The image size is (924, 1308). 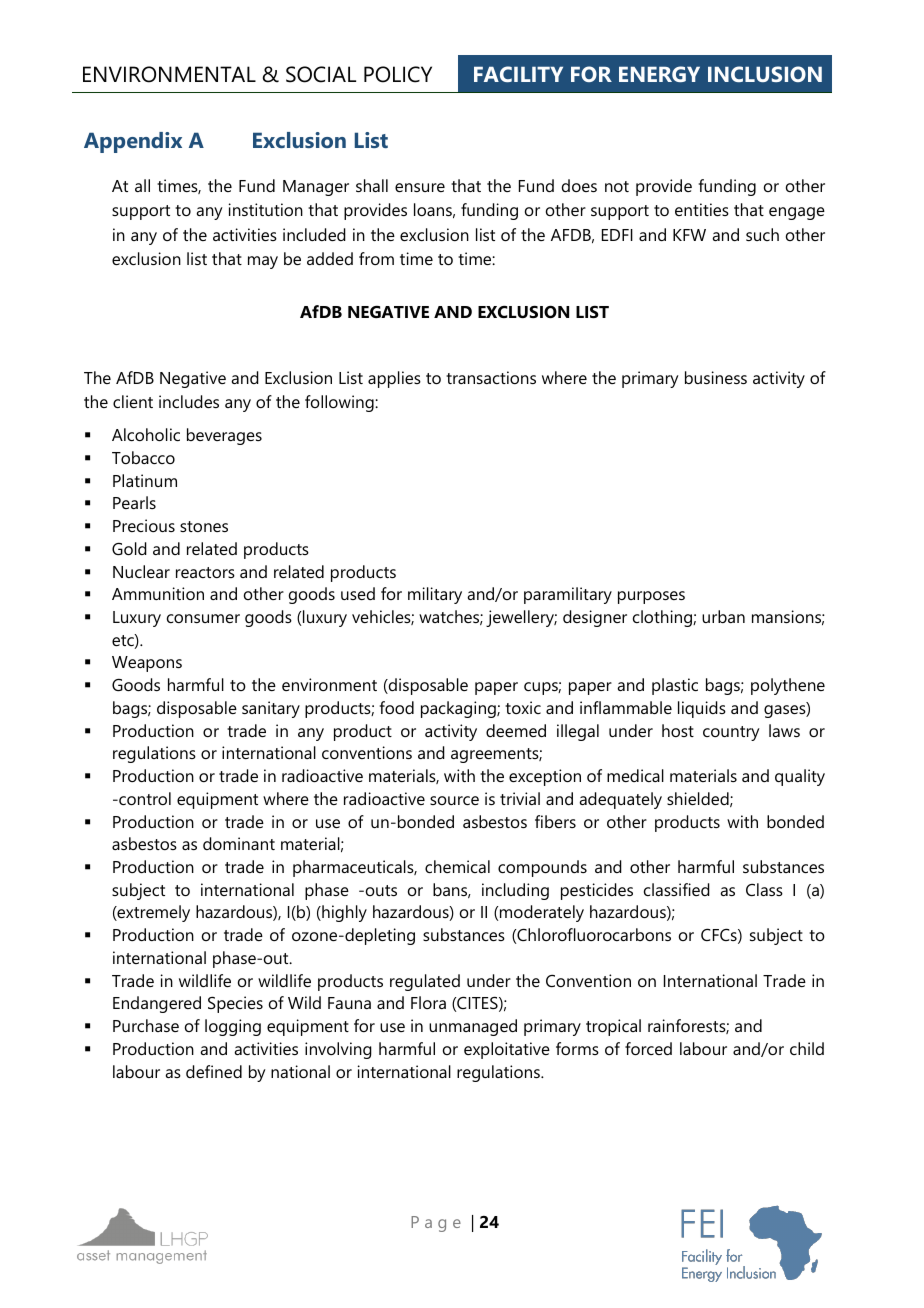 I want to click on transactions, so click(x=491, y=377).
